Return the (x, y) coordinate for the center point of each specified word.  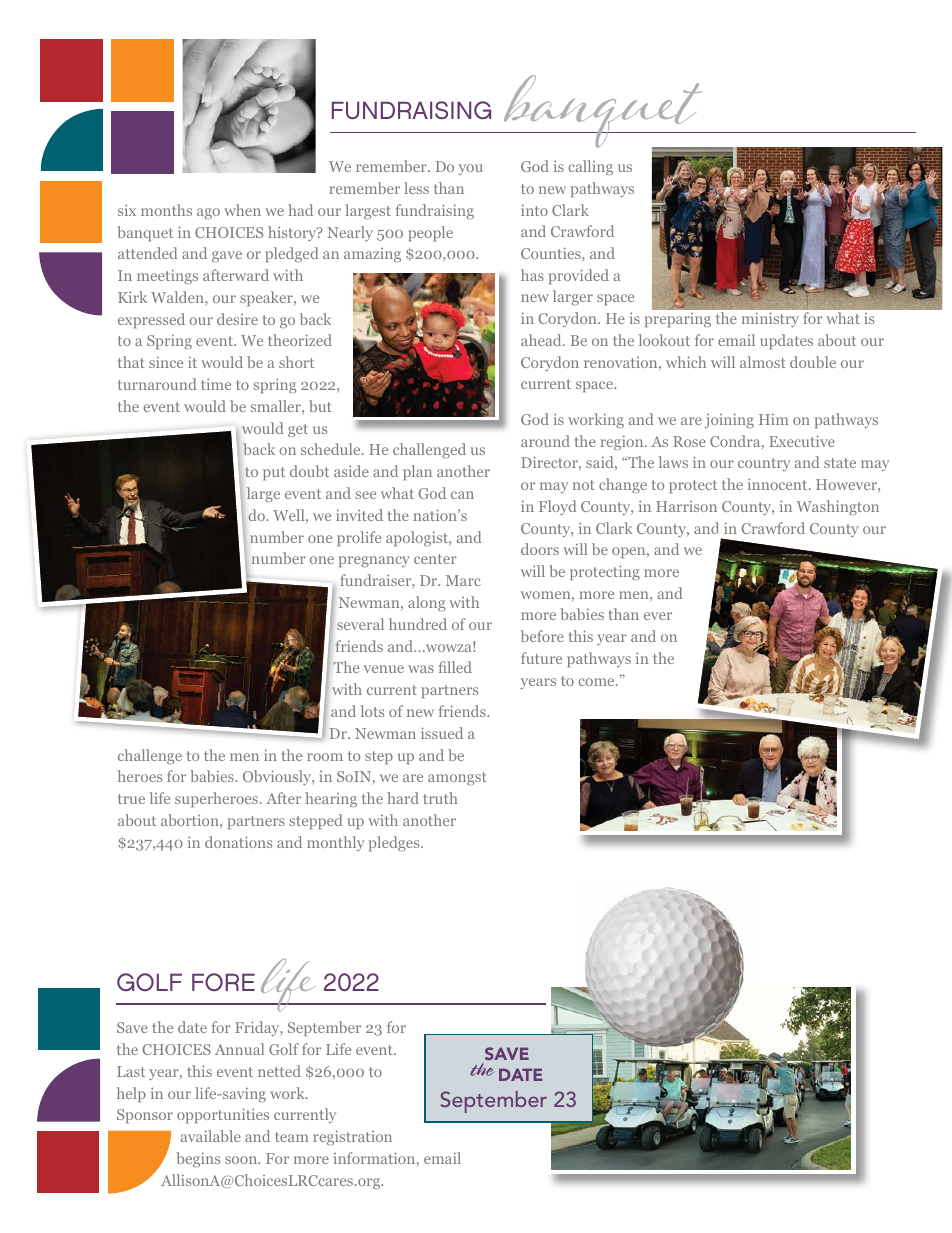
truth (440, 798)
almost (763, 362)
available (211, 1136)
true (131, 799)
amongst (457, 778)
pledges (395, 843)
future (541, 658)
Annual (239, 1049)
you (470, 169)
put (274, 473)
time (216, 384)
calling (590, 167)
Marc (463, 580)
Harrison (686, 506)
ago (208, 213)
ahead (542, 340)
